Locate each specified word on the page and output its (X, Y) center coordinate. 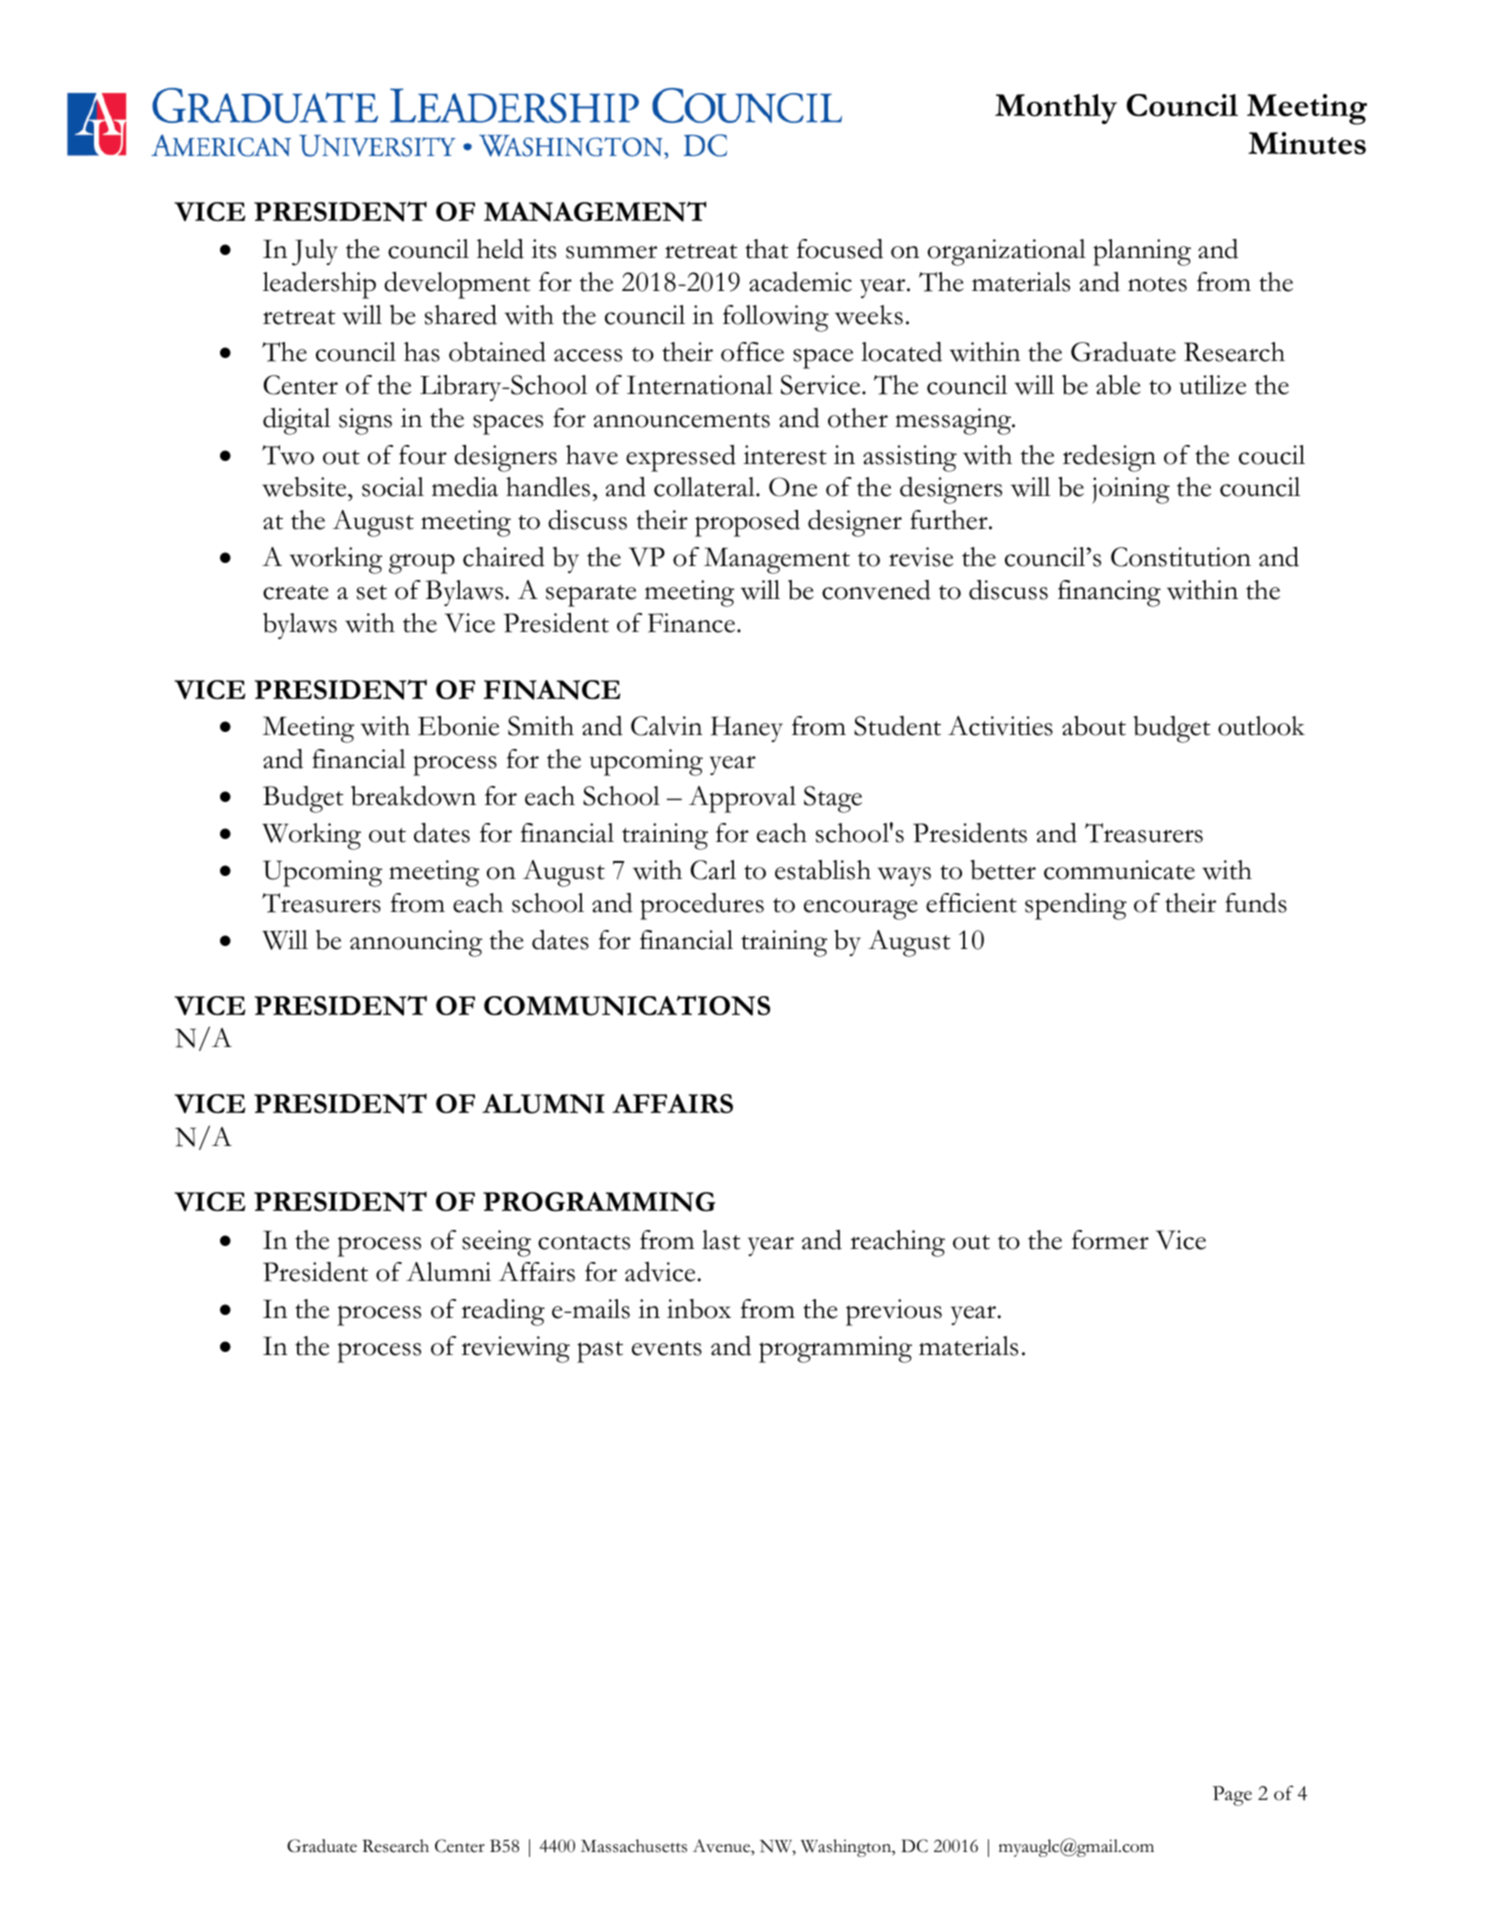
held (500, 249)
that (766, 249)
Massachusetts (634, 1846)
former (1110, 1240)
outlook (1261, 726)
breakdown (413, 796)
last (721, 1240)
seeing (496, 1243)
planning (1142, 252)
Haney (747, 729)
